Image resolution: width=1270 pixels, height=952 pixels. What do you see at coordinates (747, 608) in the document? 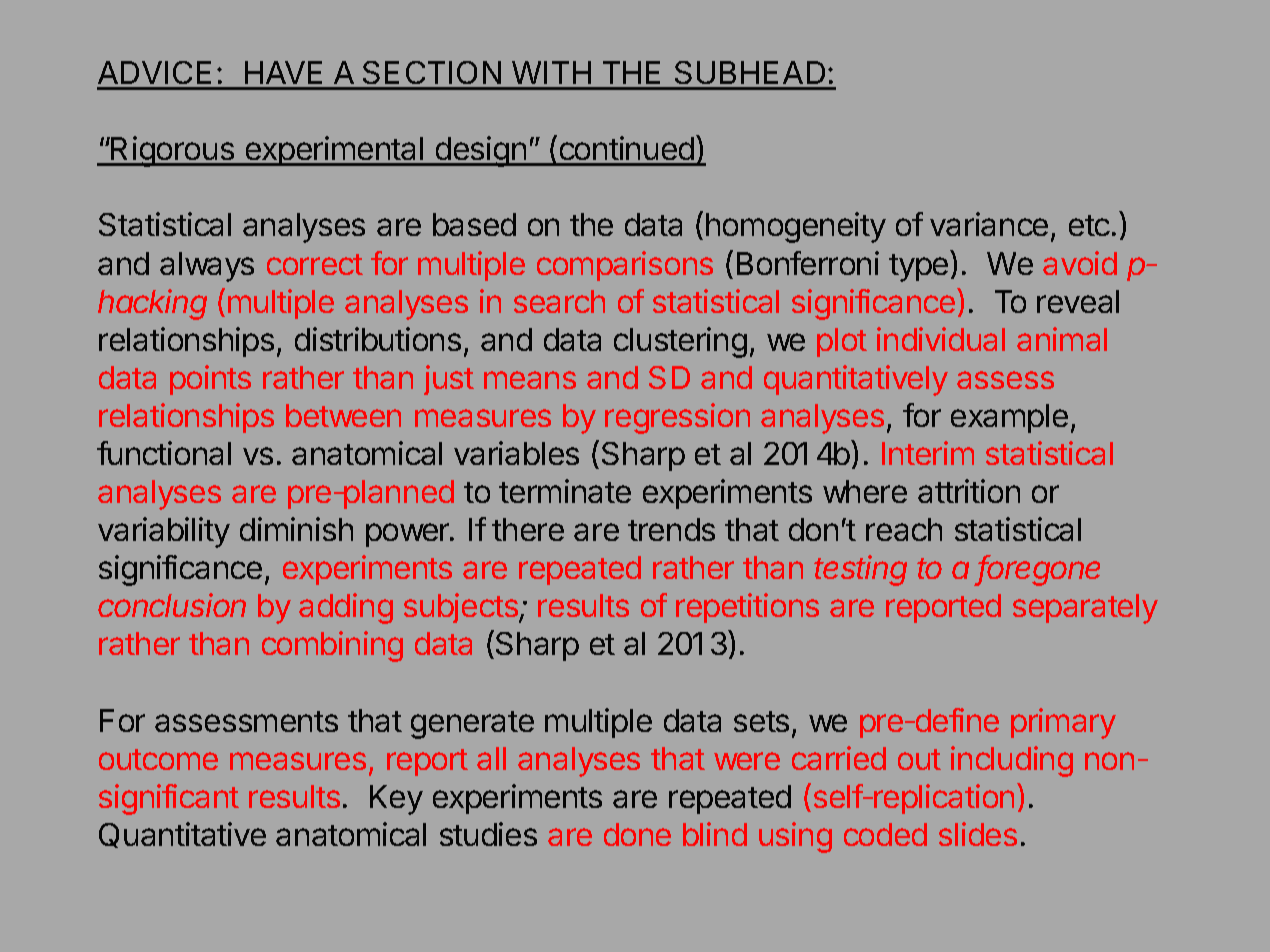
I see `repetitions` at bounding box center [747, 608].
